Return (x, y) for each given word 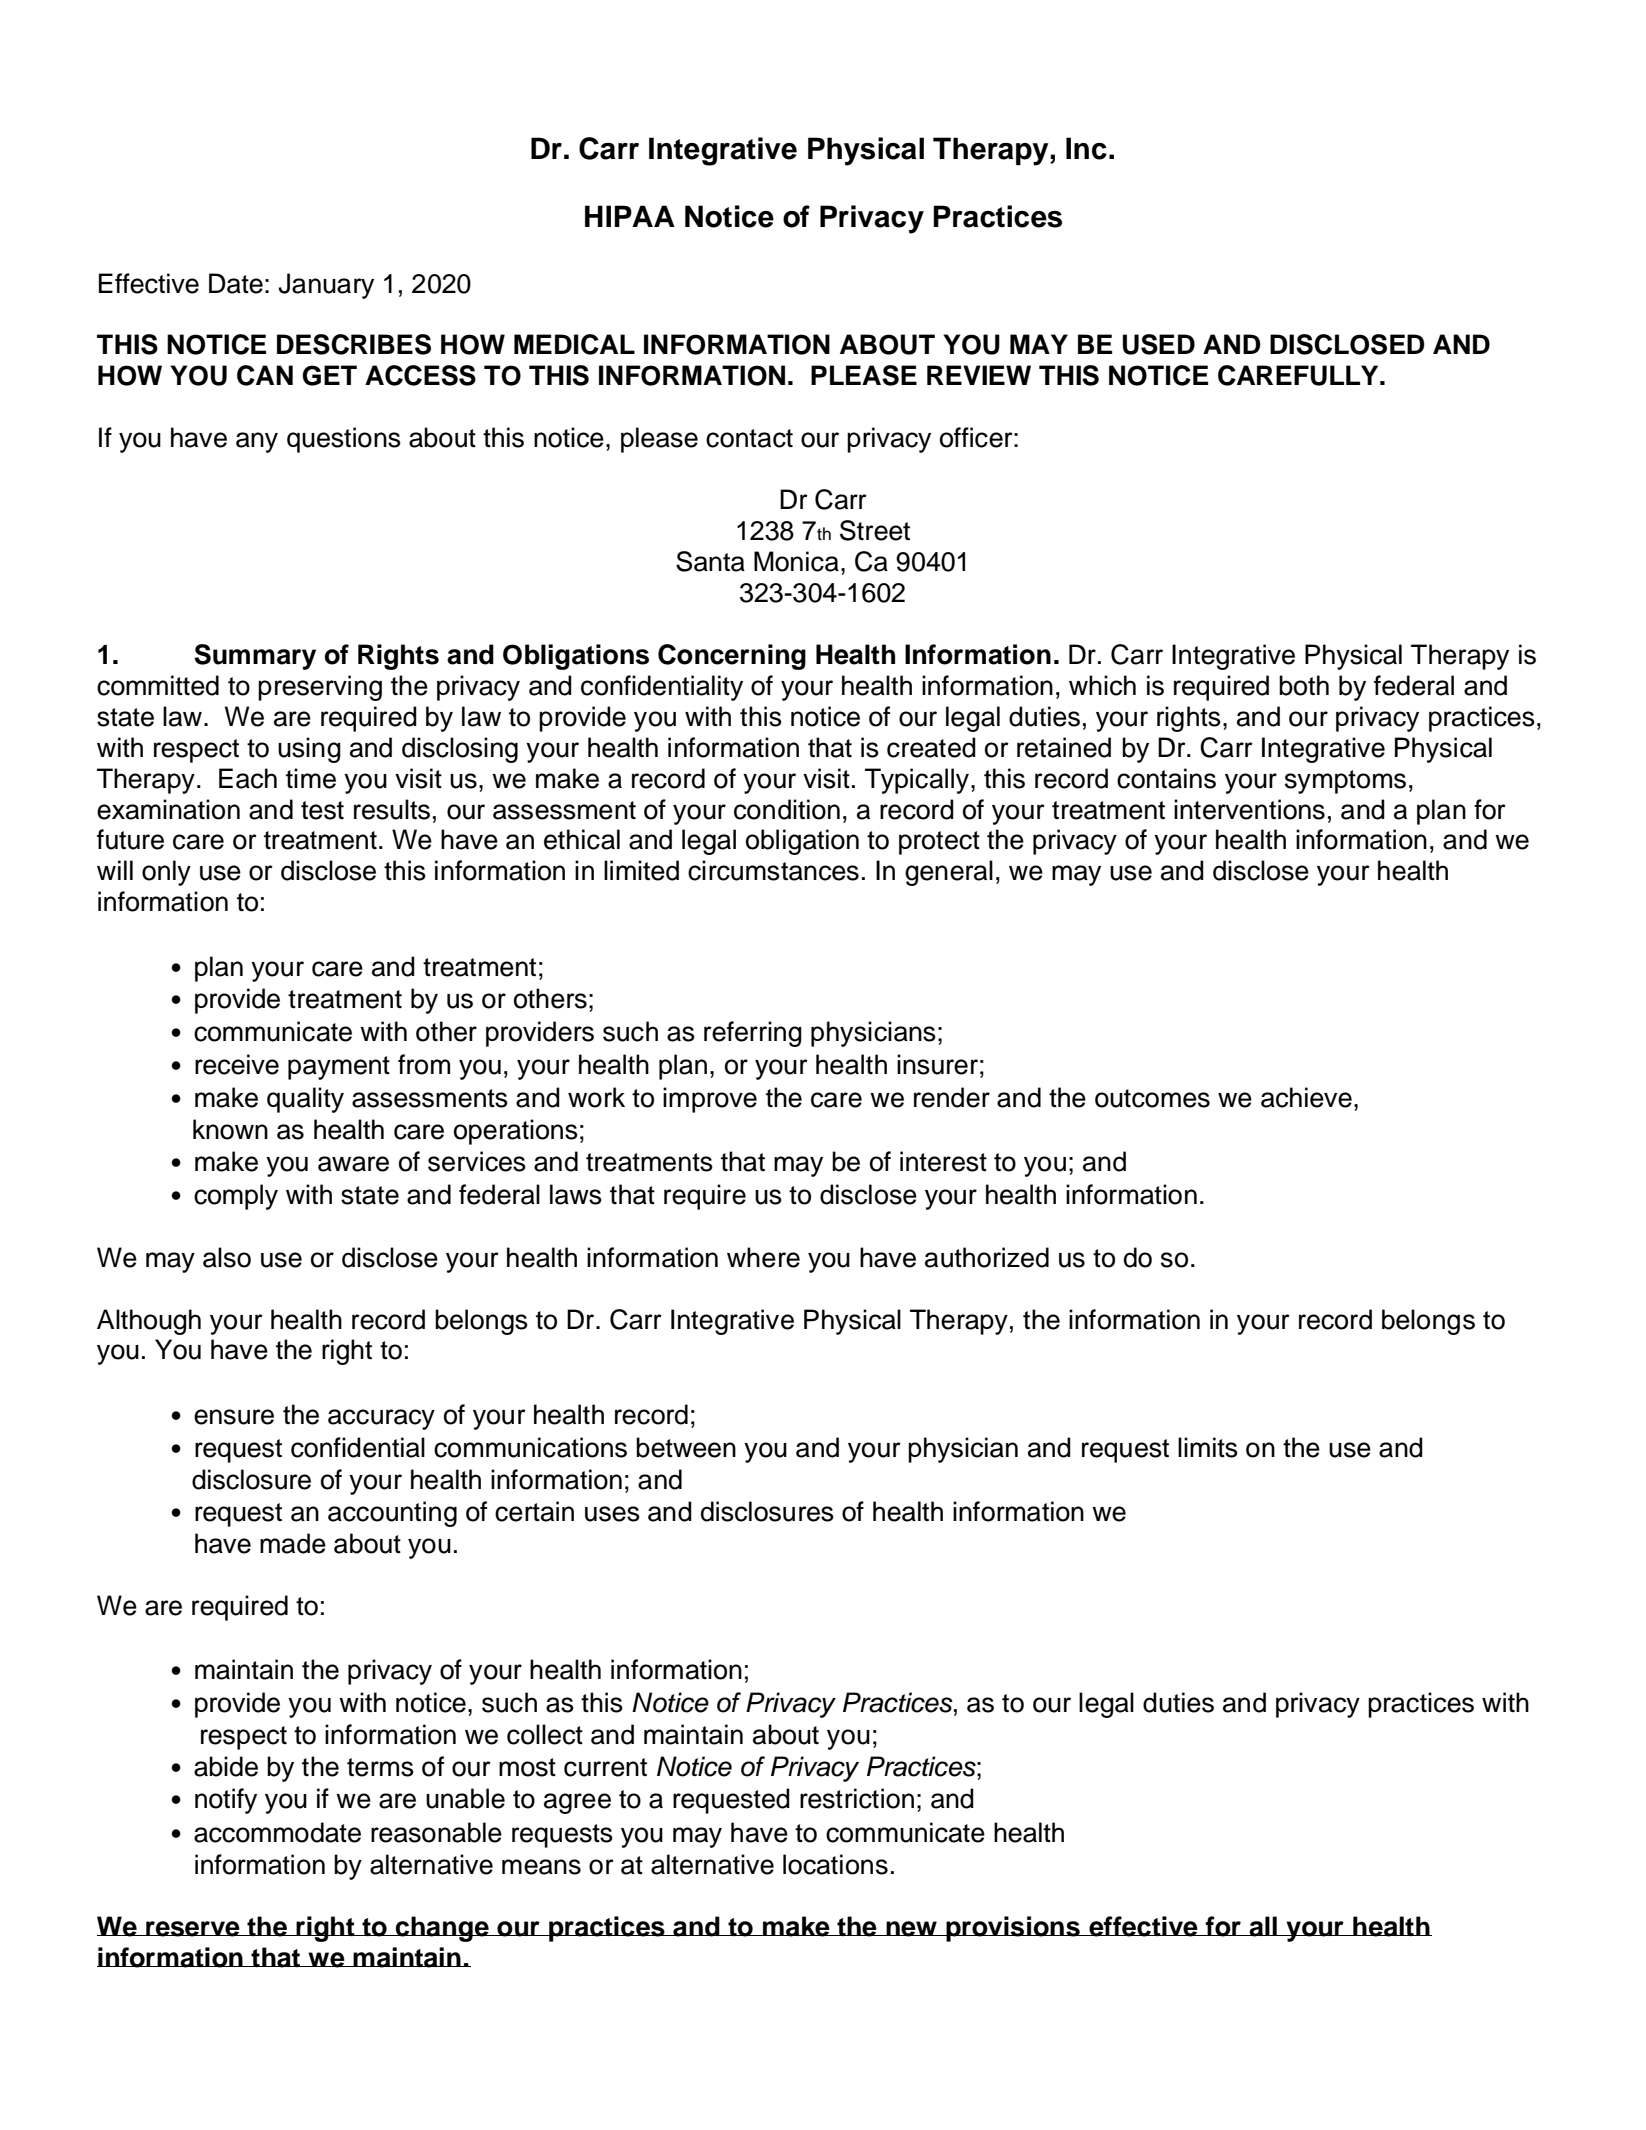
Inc (1086, 148)
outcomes (1152, 1098)
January (326, 286)
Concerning (732, 657)
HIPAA (630, 216)
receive (237, 1064)
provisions (1013, 1929)
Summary (255, 657)
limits (1208, 1447)
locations (835, 1864)
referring (753, 1034)
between (686, 1447)
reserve (193, 1929)
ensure (234, 1417)
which (1102, 685)
